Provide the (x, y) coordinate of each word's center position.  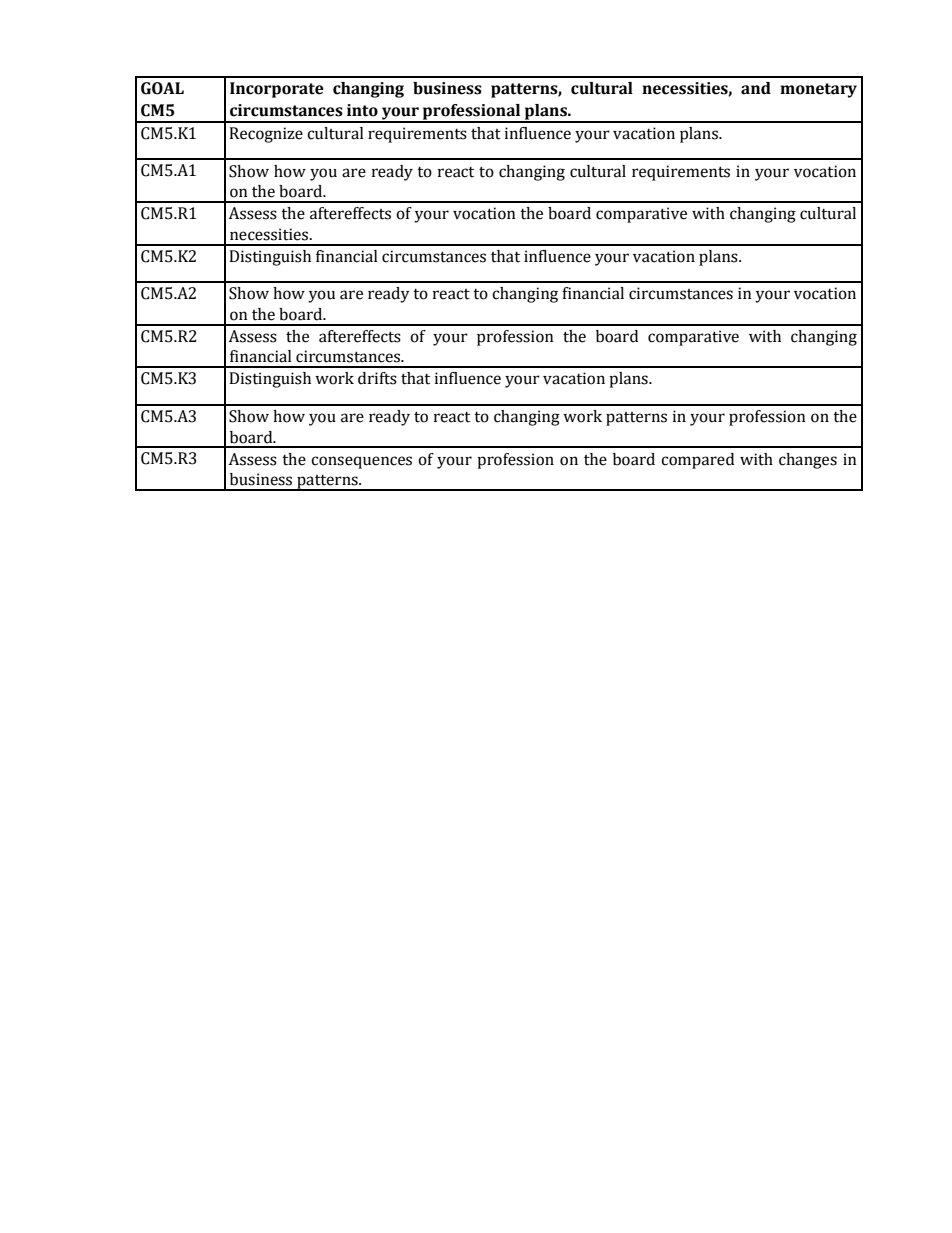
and (756, 88)
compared (697, 461)
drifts (377, 378)
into (362, 110)
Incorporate (277, 90)
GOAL (162, 88)
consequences (361, 462)
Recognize (266, 135)
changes (808, 461)
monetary (818, 90)
